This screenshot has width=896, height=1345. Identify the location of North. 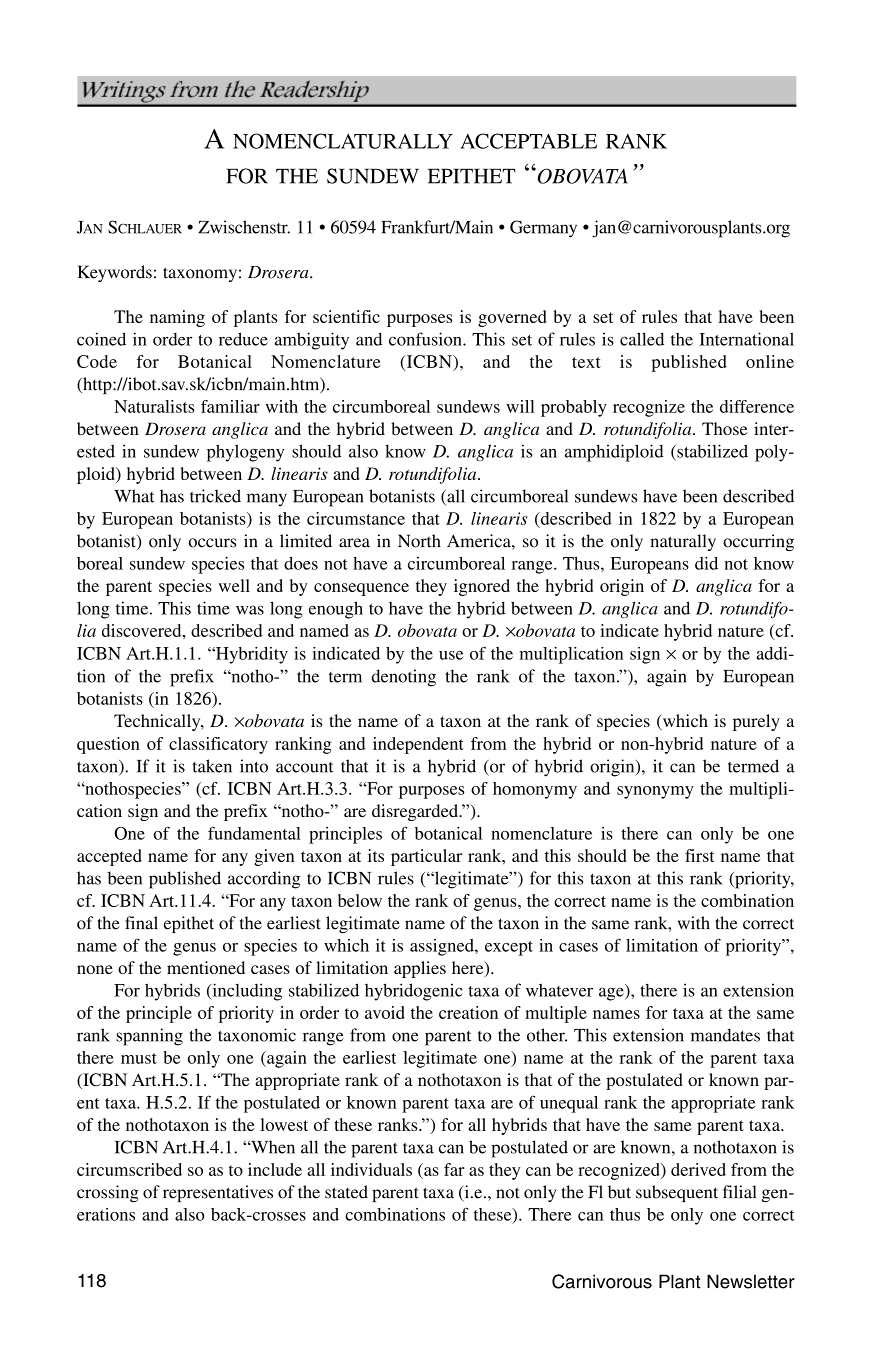
(419, 541).
